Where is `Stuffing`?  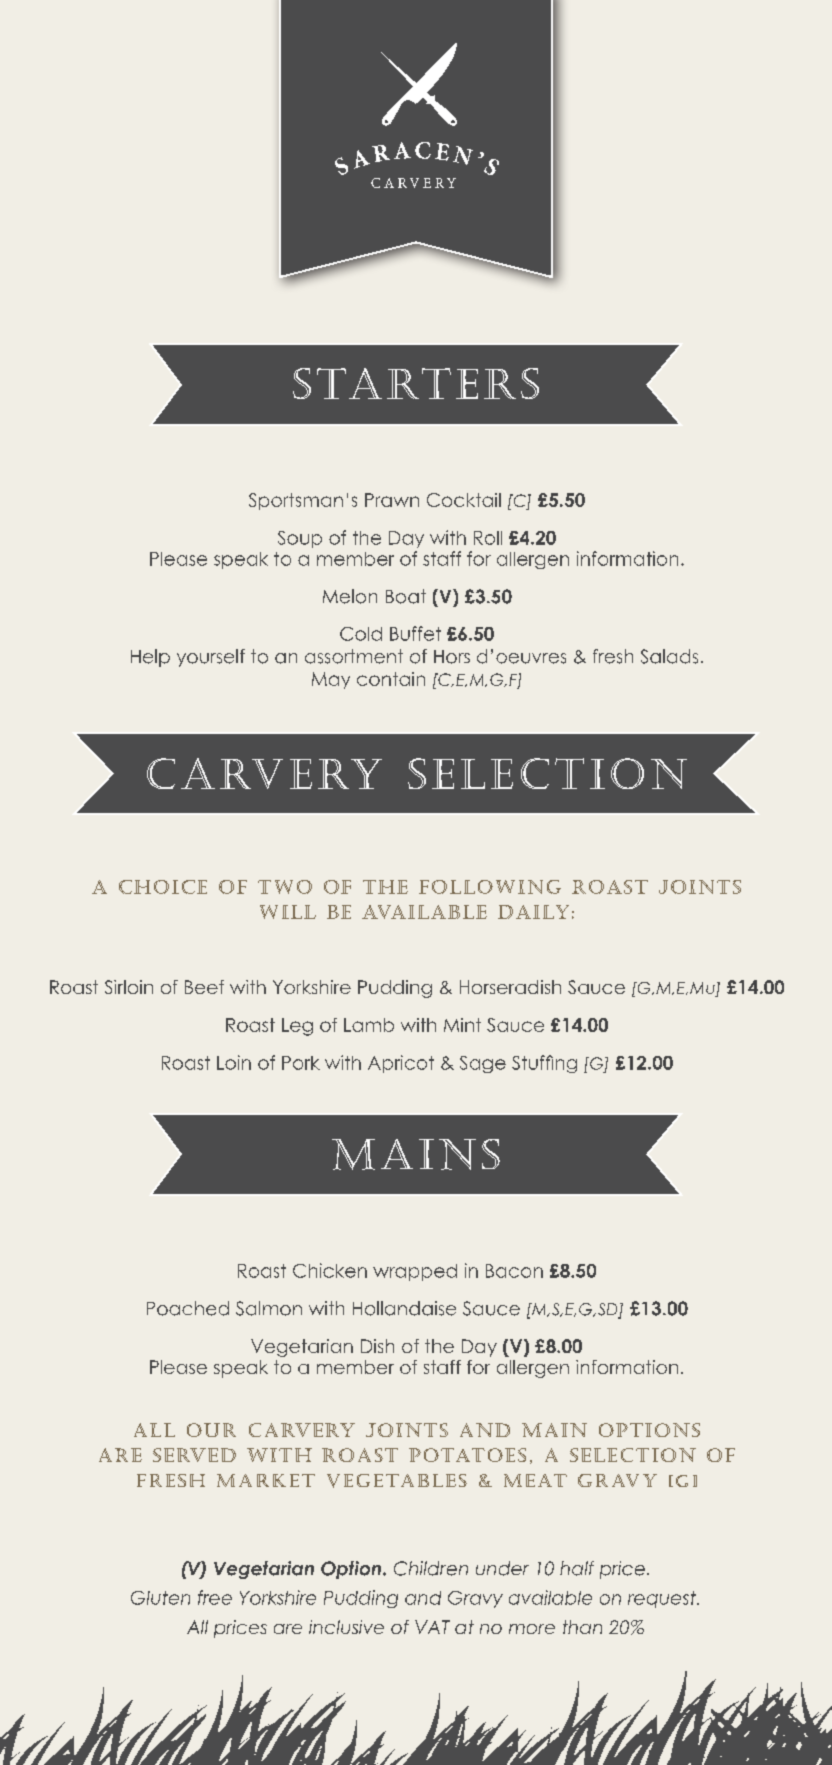 Stuffing is located at coordinates (544, 1064).
